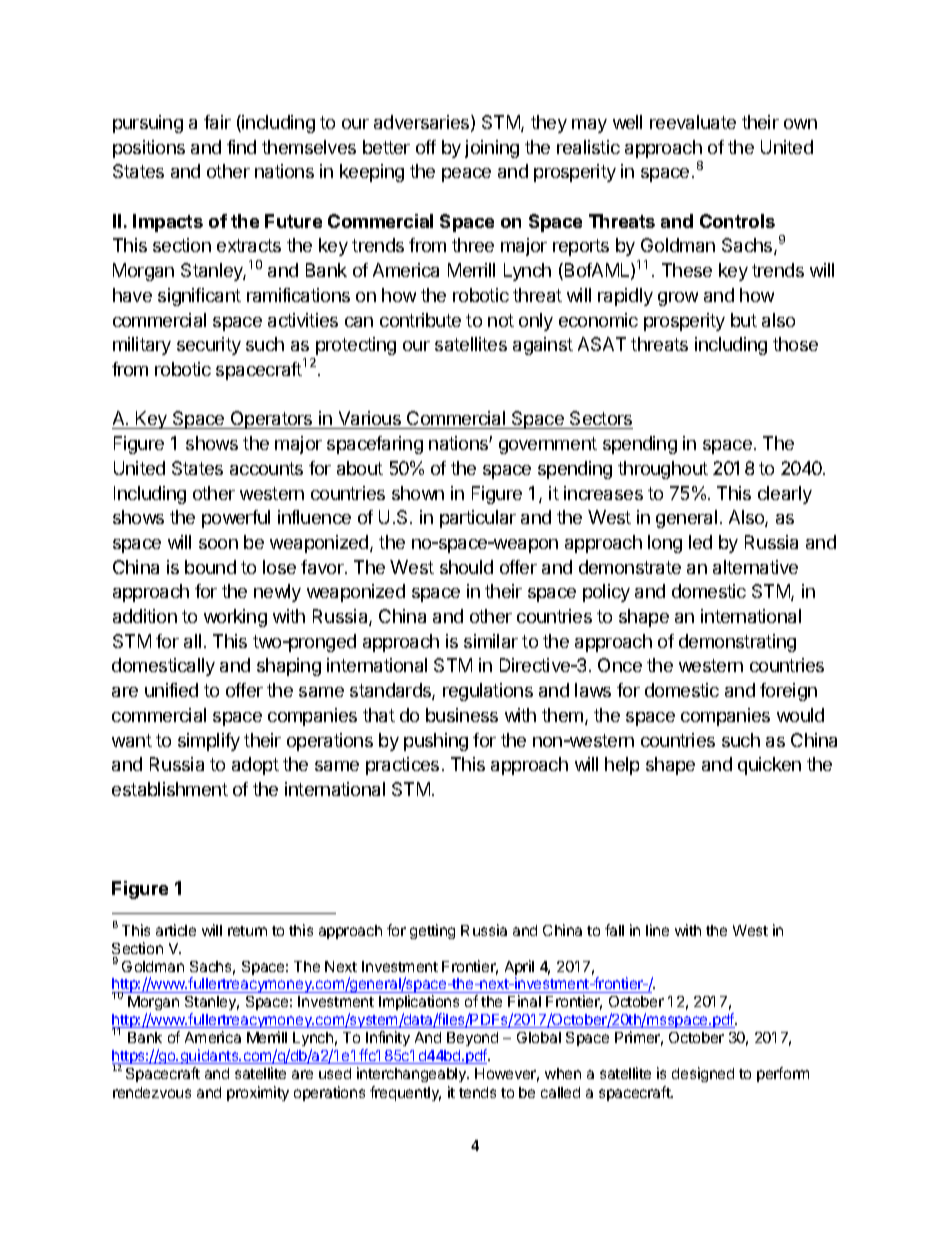 Image resolution: width=952 pixels, height=1233 pixels. I want to click on proximity, so click(258, 1093).
